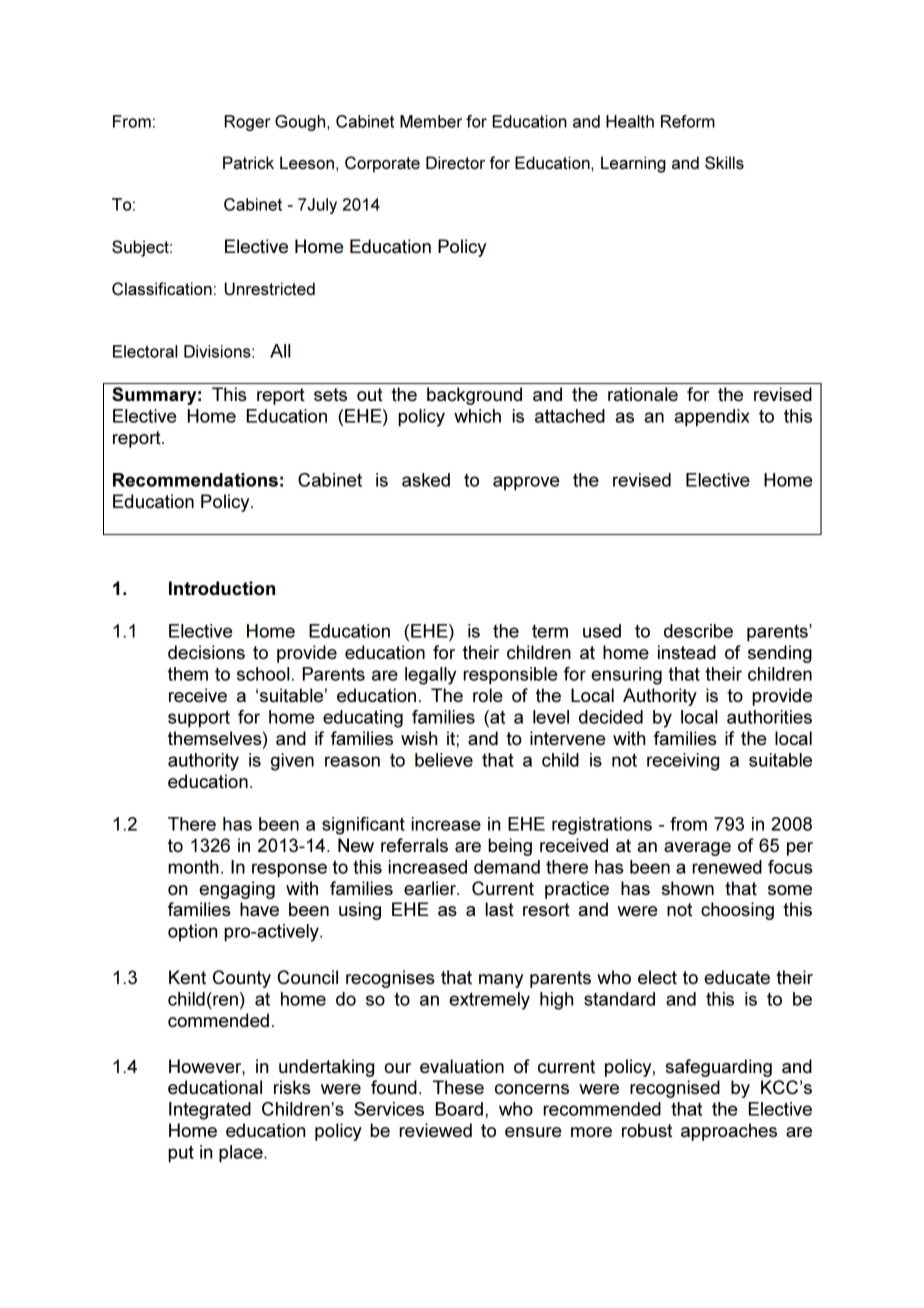 The width and height of the screenshot is (924, 1308). What do you see at coordinates (210, 1111) in the screenshot?
I see `Integrated` at bounding box center [210, 1111].
